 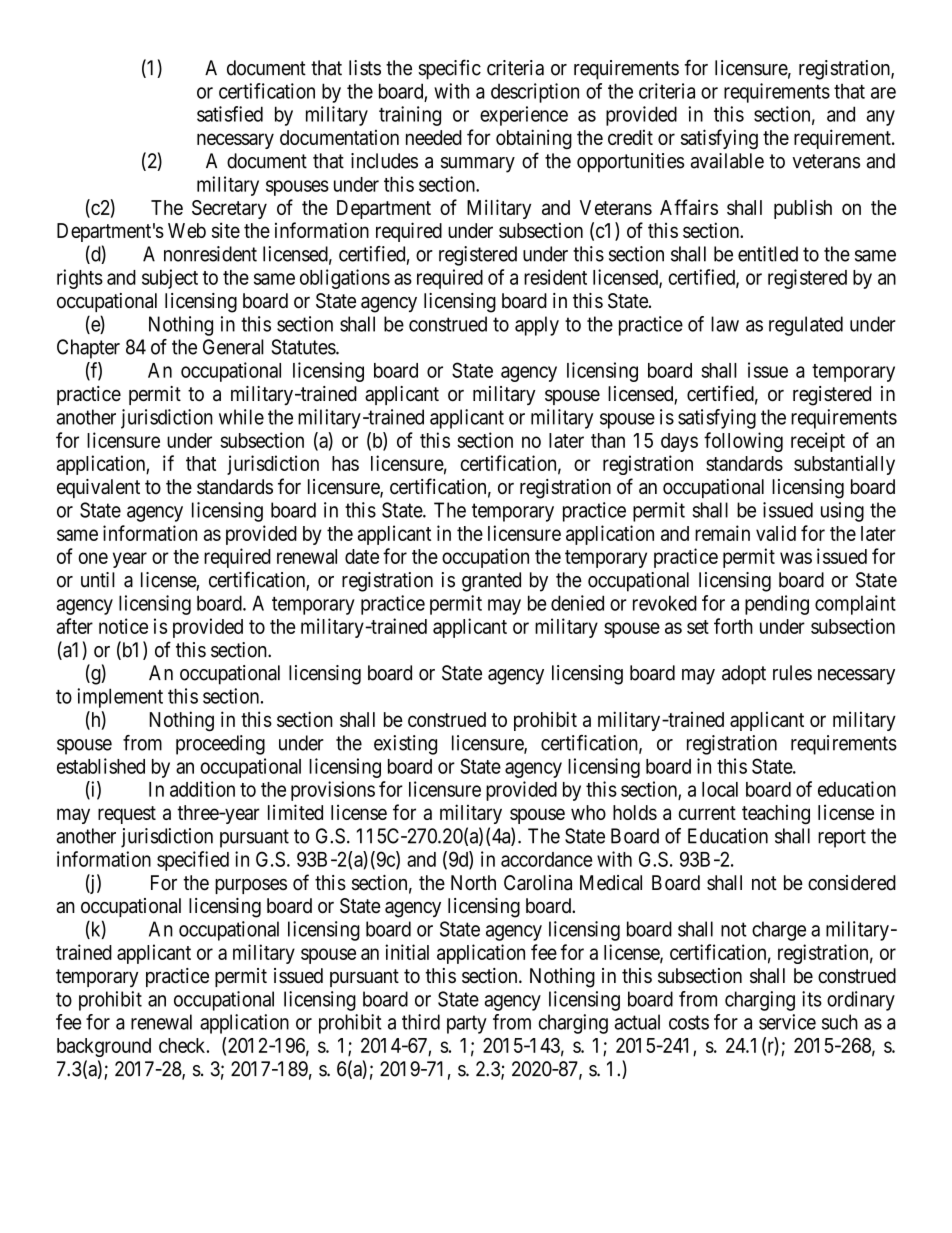 I want to click on are, so click(x=883, y=93).
